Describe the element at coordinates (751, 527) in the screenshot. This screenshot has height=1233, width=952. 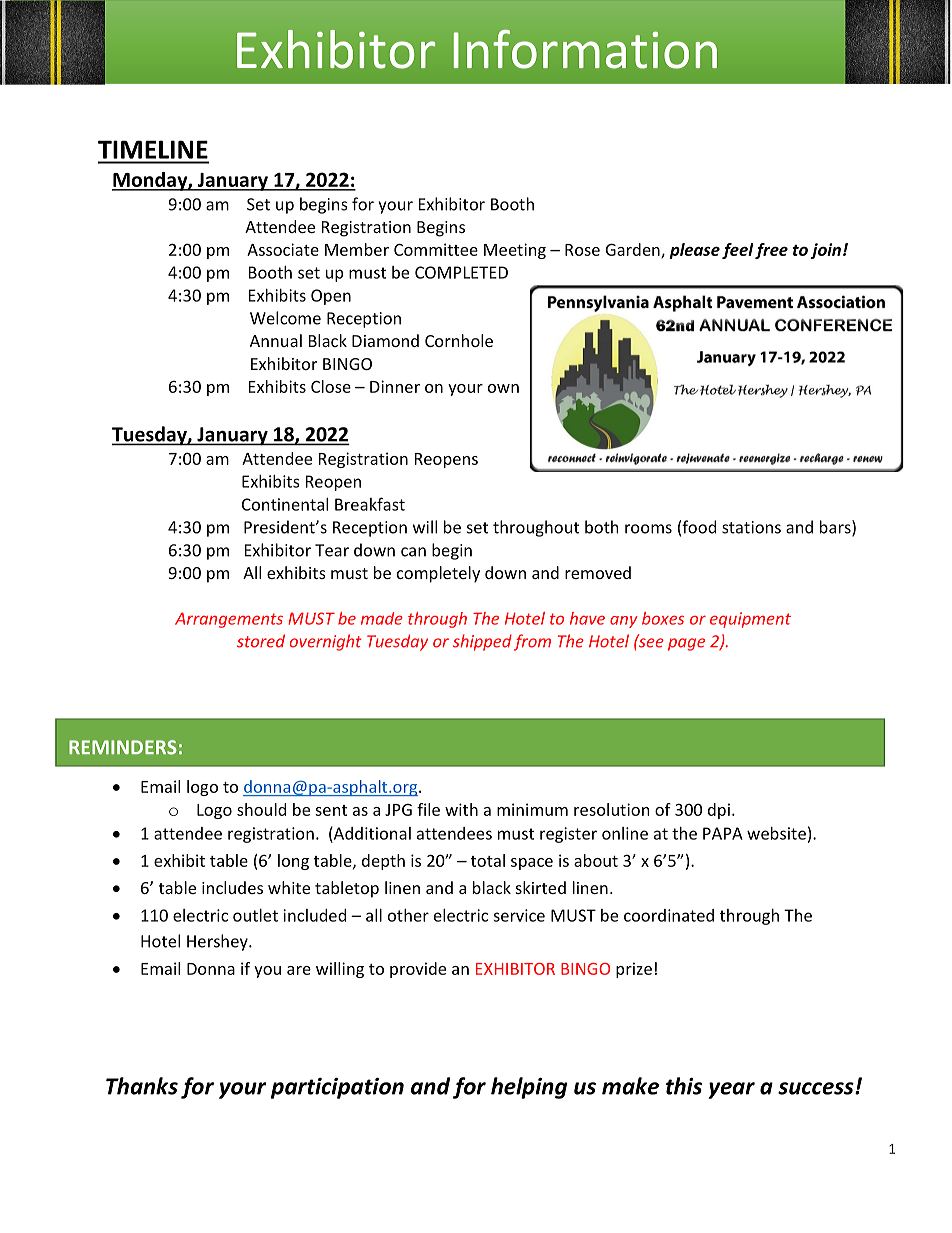
I see `stations` at that location.
